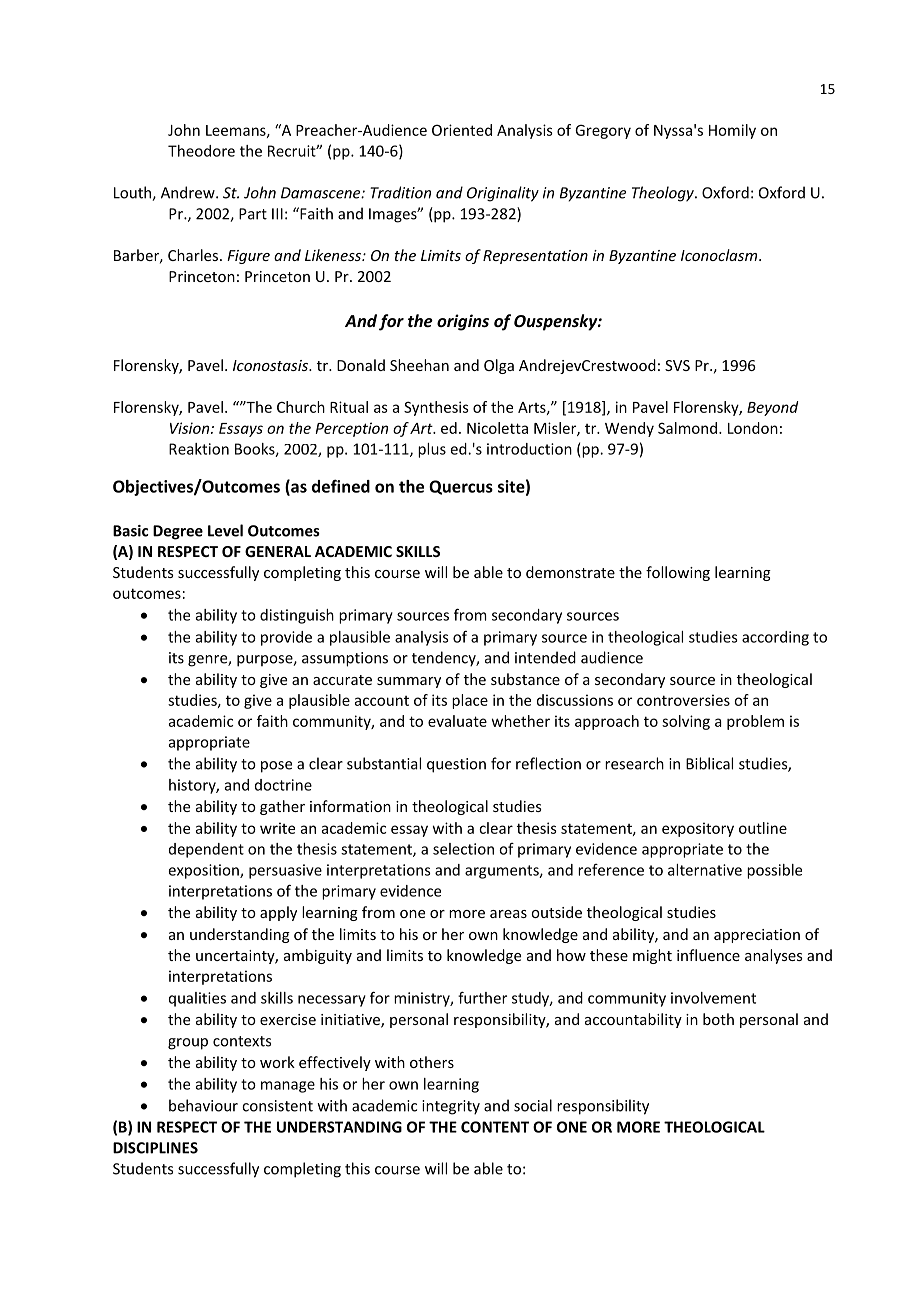  What do you see at coordinates (462, 130) in the screenshot?
I see `Oriented` at bounding box center [462, 130].
